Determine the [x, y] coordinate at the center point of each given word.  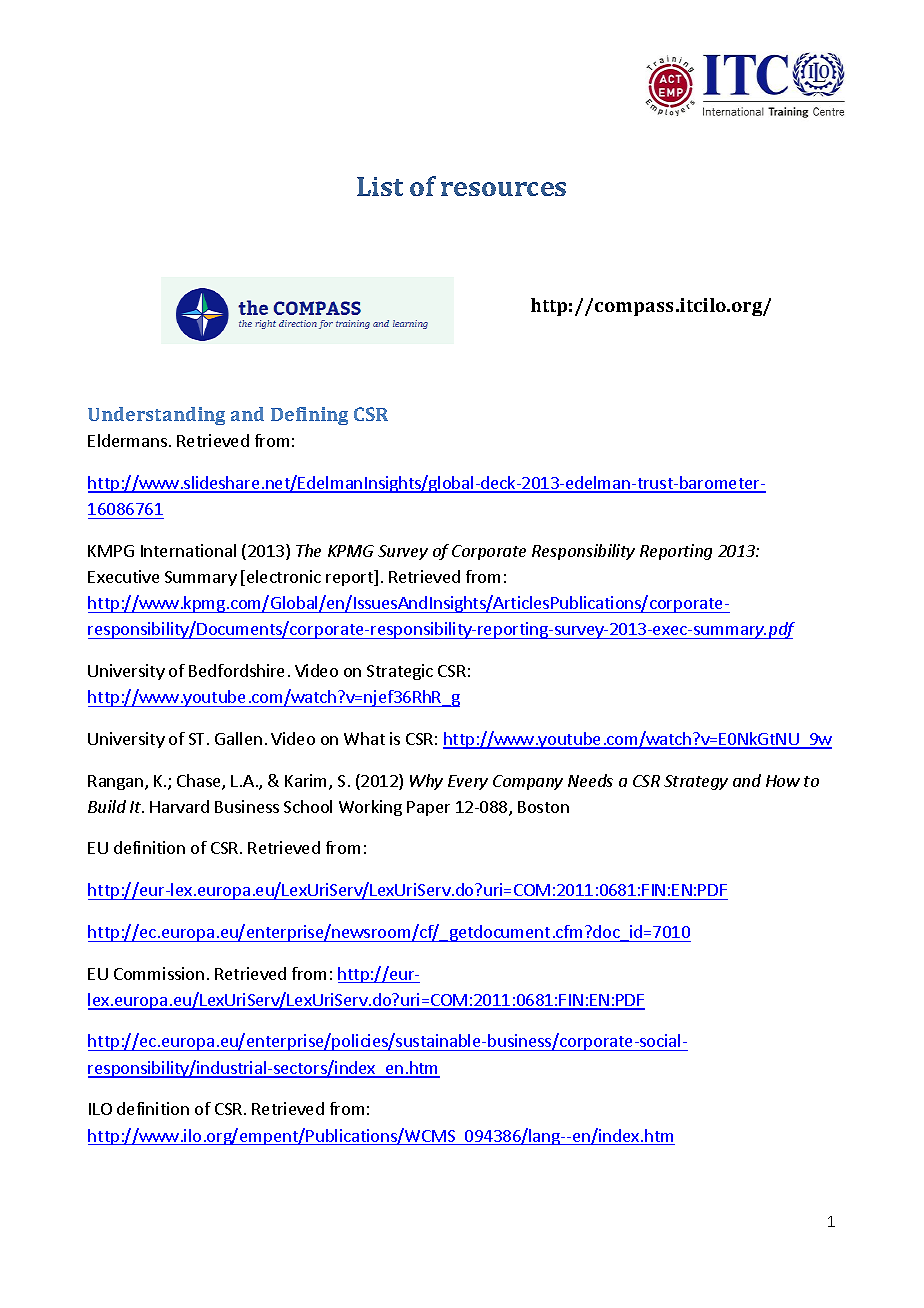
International [188, 550]
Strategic [400, 672]
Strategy [696, 782]
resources [503, 189]
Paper [428, 808]
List [380, 186]
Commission [159, 973]
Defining [309, 416]
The [308, 550]
